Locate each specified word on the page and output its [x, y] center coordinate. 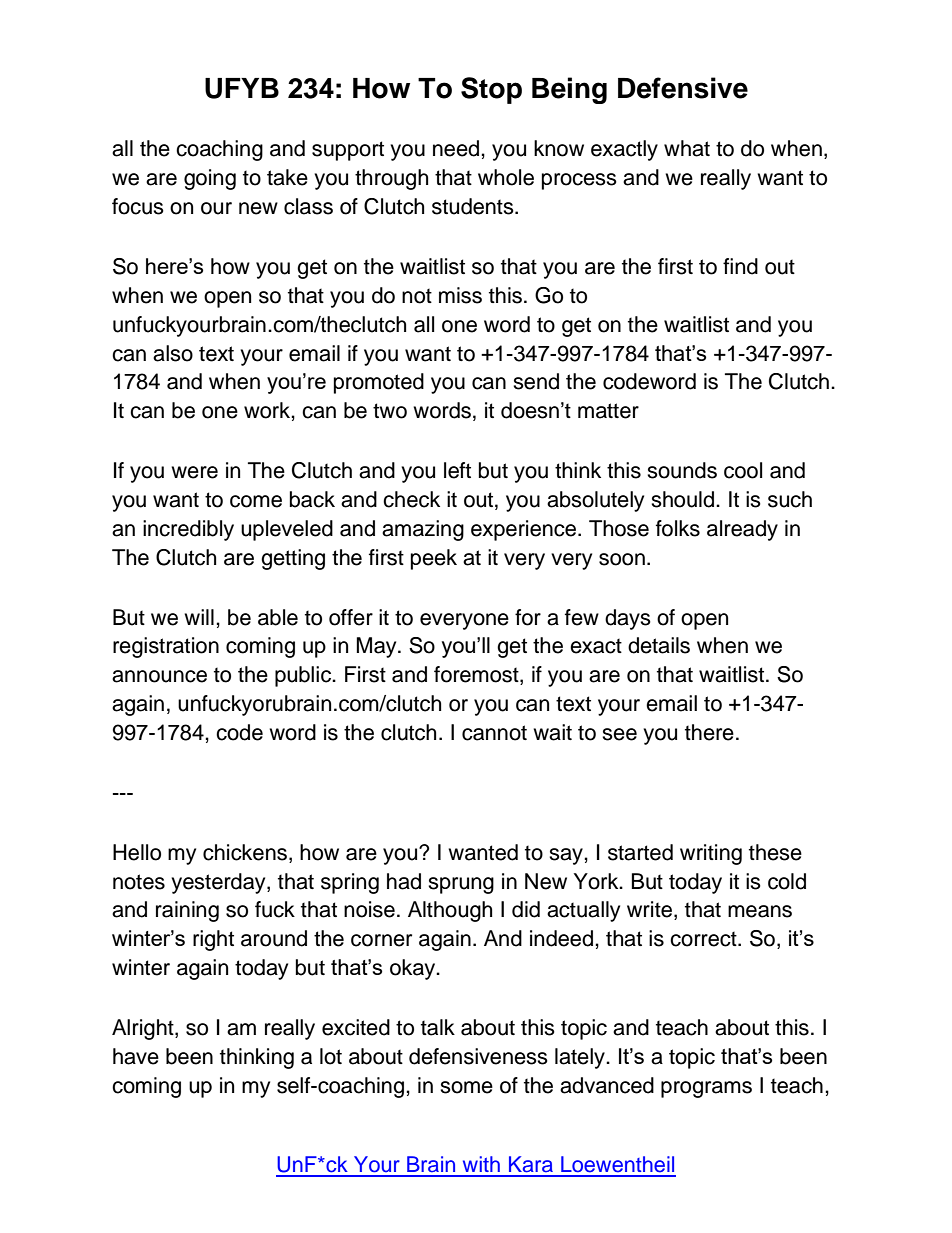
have [136, 1056]
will [199, 617]
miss [460, 295]
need [457, 148]
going [210, 179]
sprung [461, 885]
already [742, 530]
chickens [245, 852]
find [740, 266]
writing [711, 854]
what [687, 148]
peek [434, 559]
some [466, 1087]
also [173, 353]
